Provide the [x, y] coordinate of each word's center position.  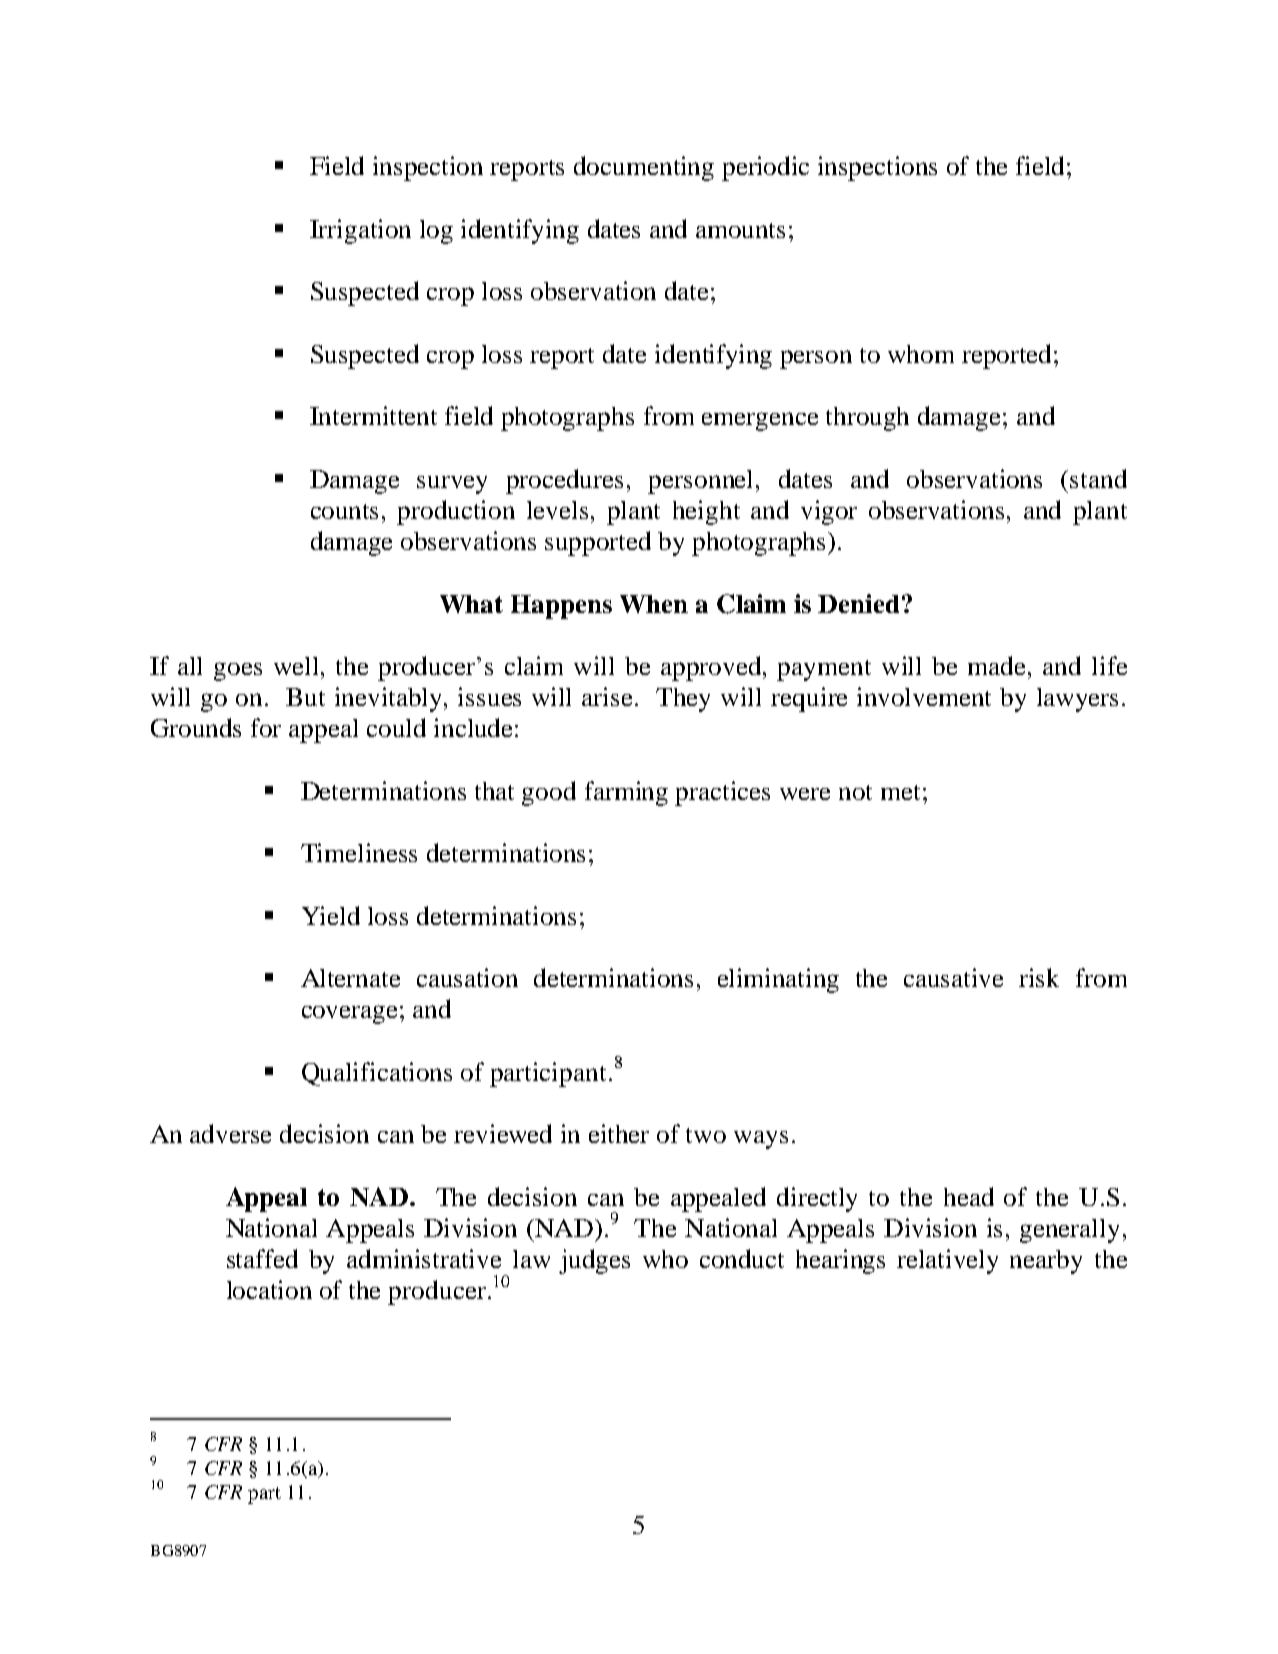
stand [1098, 478]
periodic [765, 168]
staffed [262, 1258]
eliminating [778, 980]
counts [344, 511]
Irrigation [360, 231]
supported [598, 543]
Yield [331, 915]
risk [1039, 977]
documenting [644, 168]
